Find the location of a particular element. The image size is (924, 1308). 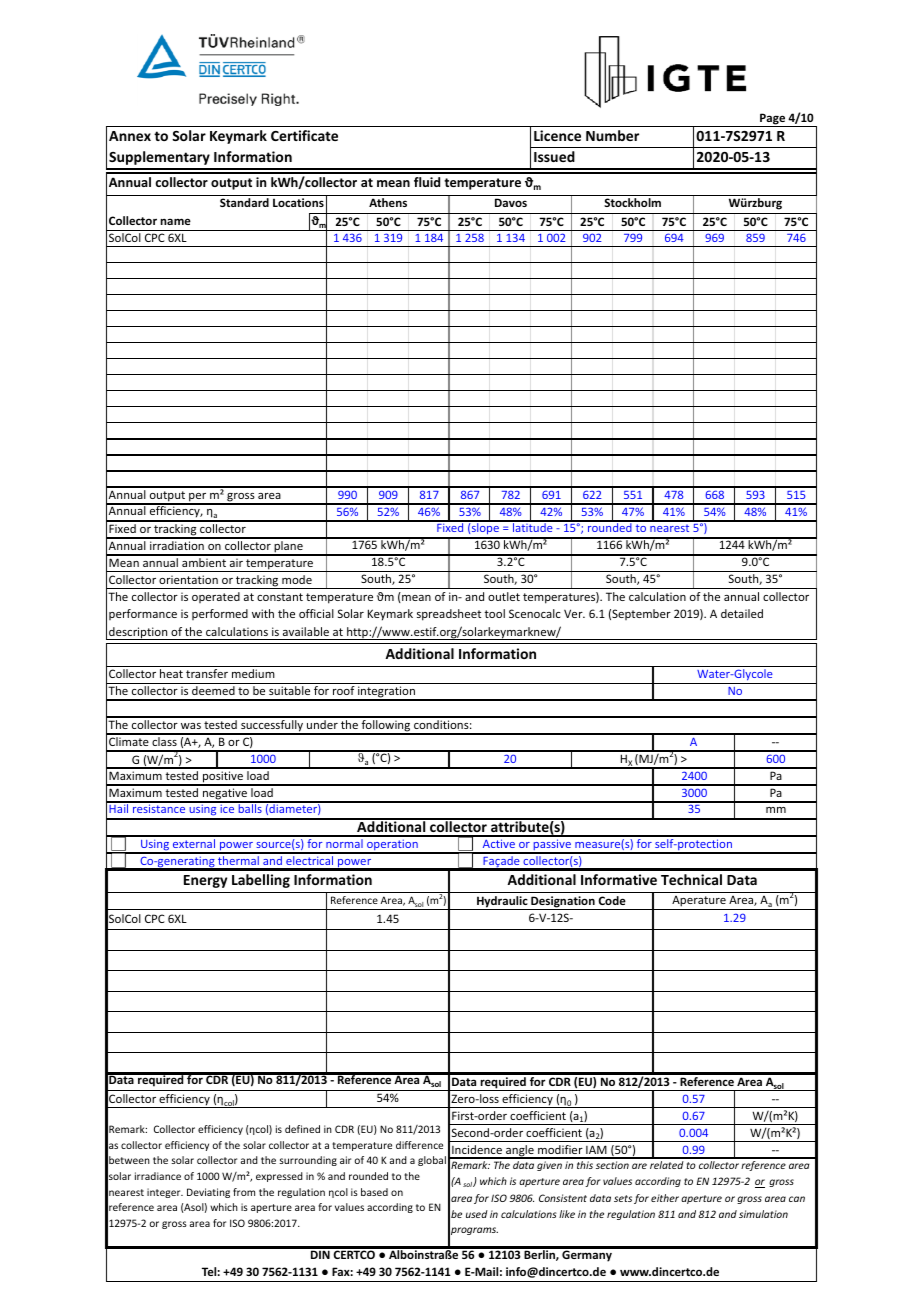

Page is located at coordinates (772, 120).
